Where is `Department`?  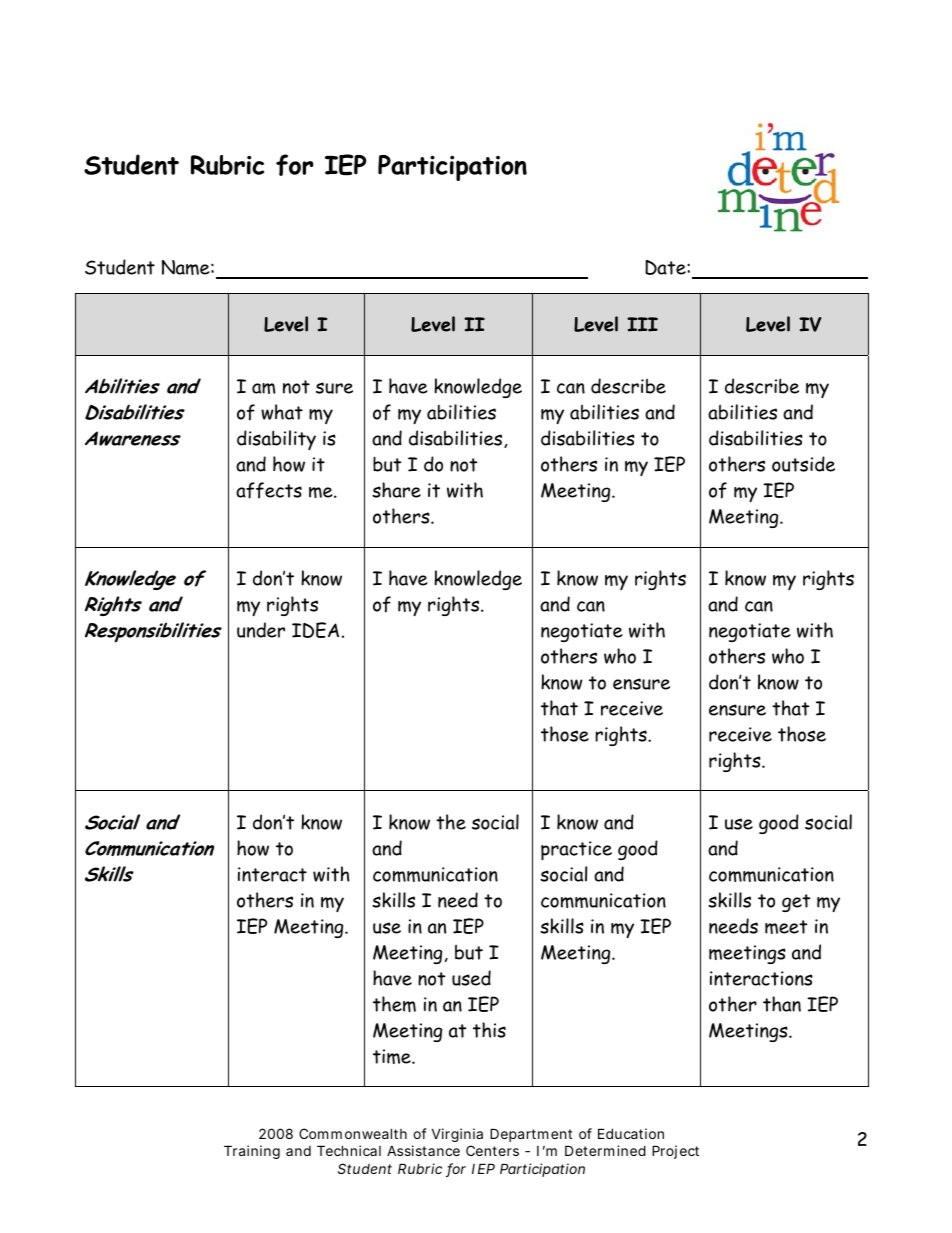 Department is located at coordinates (531, 1137).
